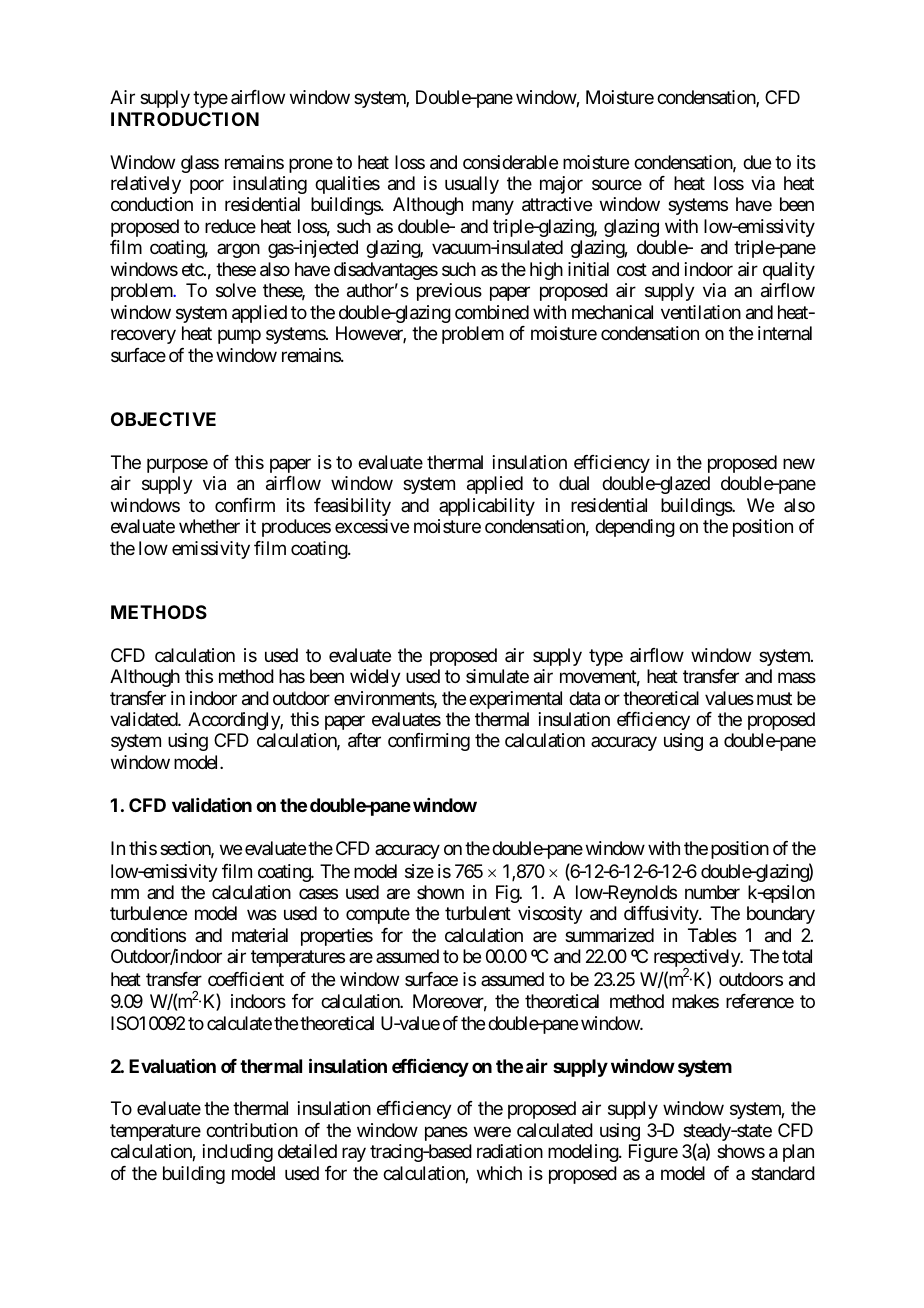 This screenshot has height=1308, width=924. What do you see at coordinates (144, 719) in the screenshot?
I see `validated` at bounding box center [144, 719].
